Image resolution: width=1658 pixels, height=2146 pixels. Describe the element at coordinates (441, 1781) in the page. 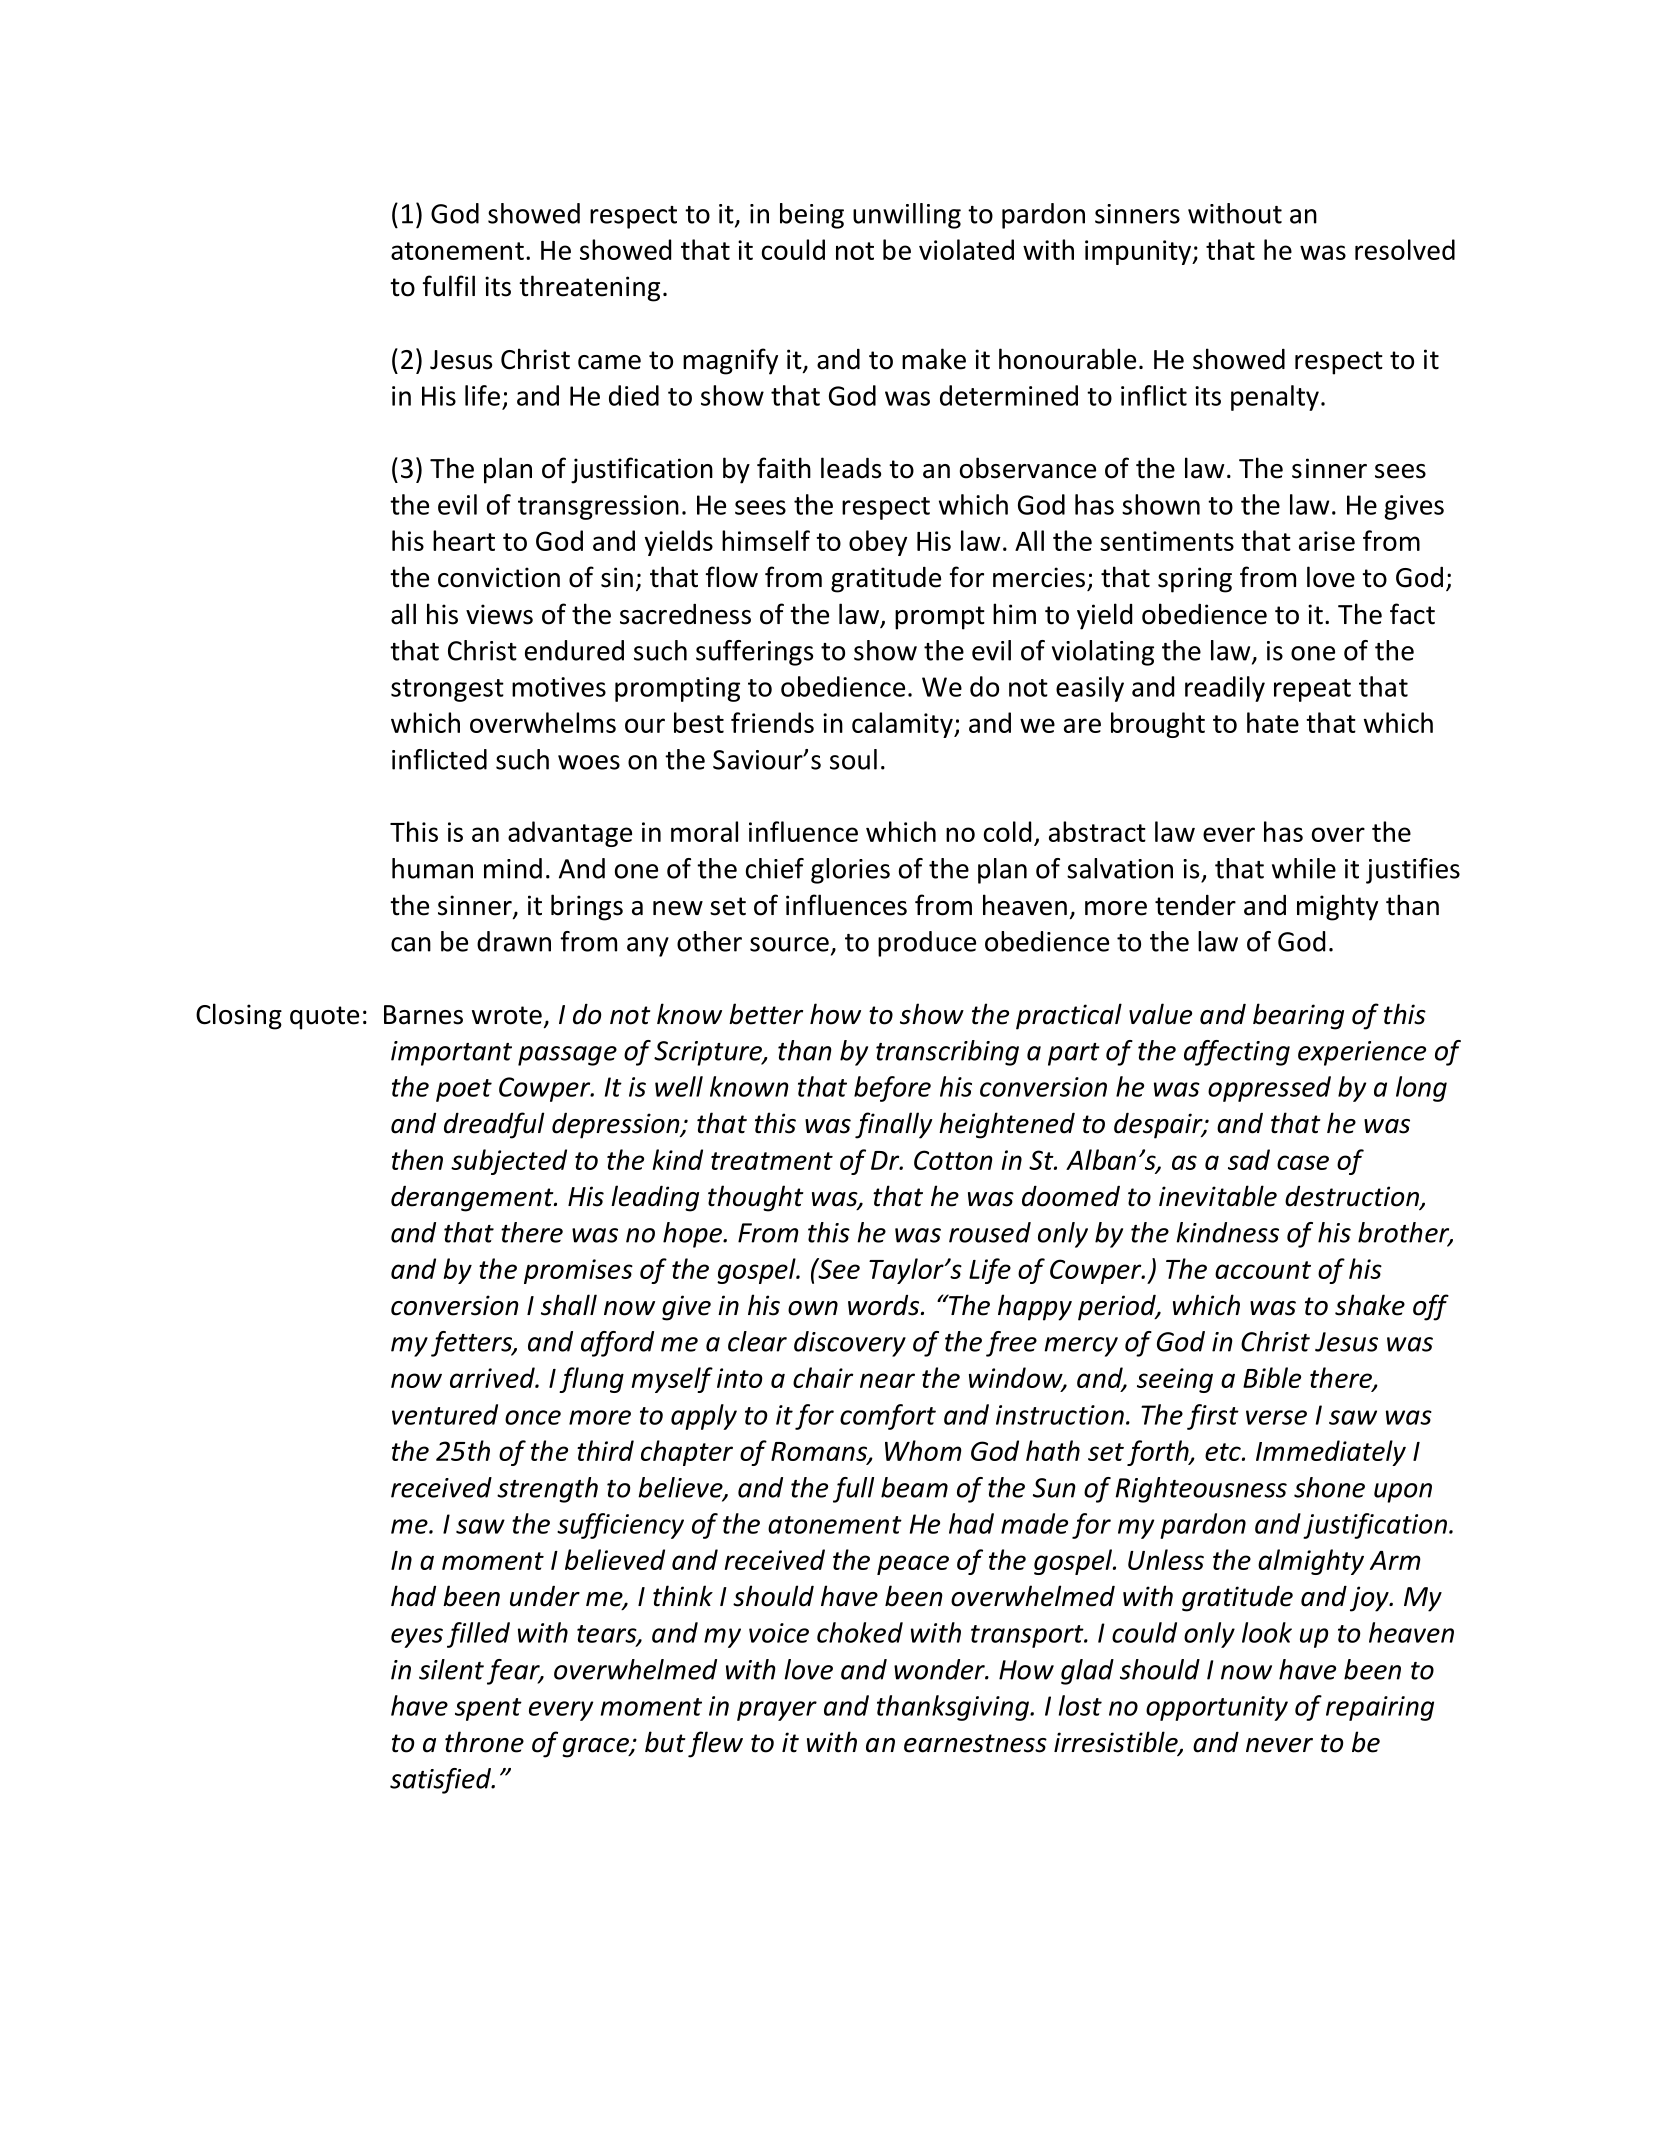

I see `satisfied` at that location.
